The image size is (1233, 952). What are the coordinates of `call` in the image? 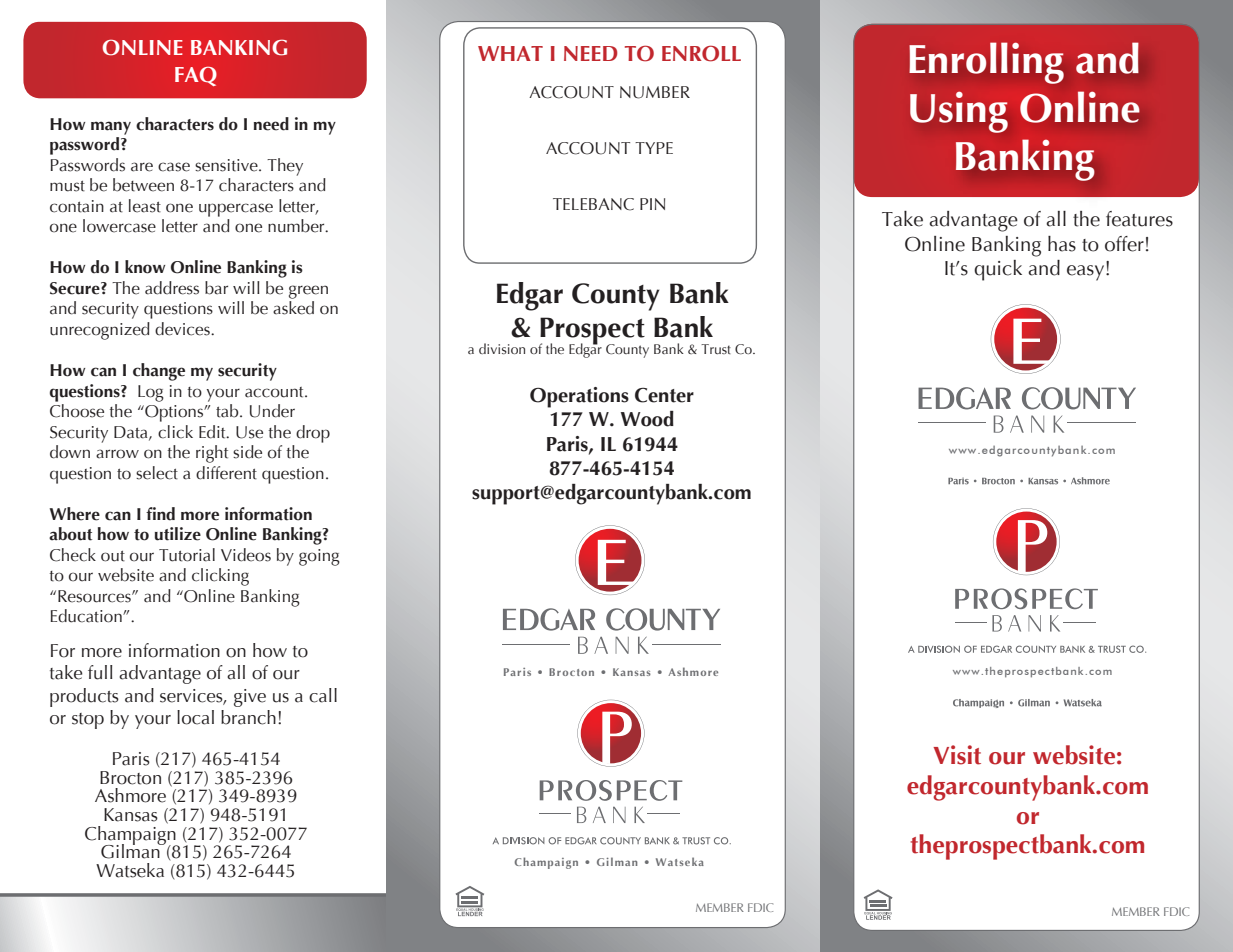 It's located at (323, 695).
